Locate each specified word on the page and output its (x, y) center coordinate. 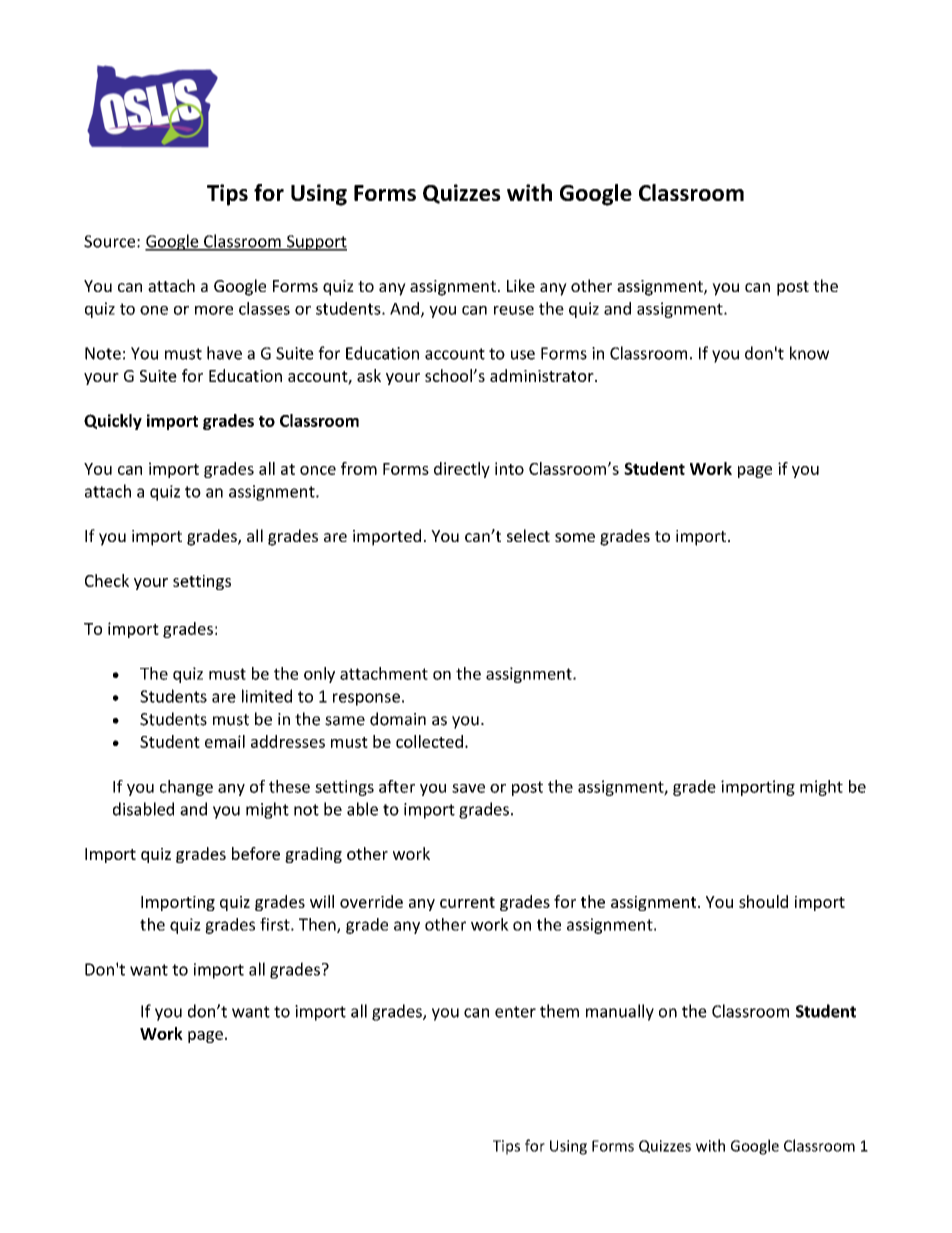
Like (521, 285)
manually (620, 1012)
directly (462, 470)
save (468, 788)
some (575, 537)
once (318, 470)
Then (318, 925)
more (214, 310)
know (809, 353)
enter (515, 1012)
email (225, 741)
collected (429, 741)
